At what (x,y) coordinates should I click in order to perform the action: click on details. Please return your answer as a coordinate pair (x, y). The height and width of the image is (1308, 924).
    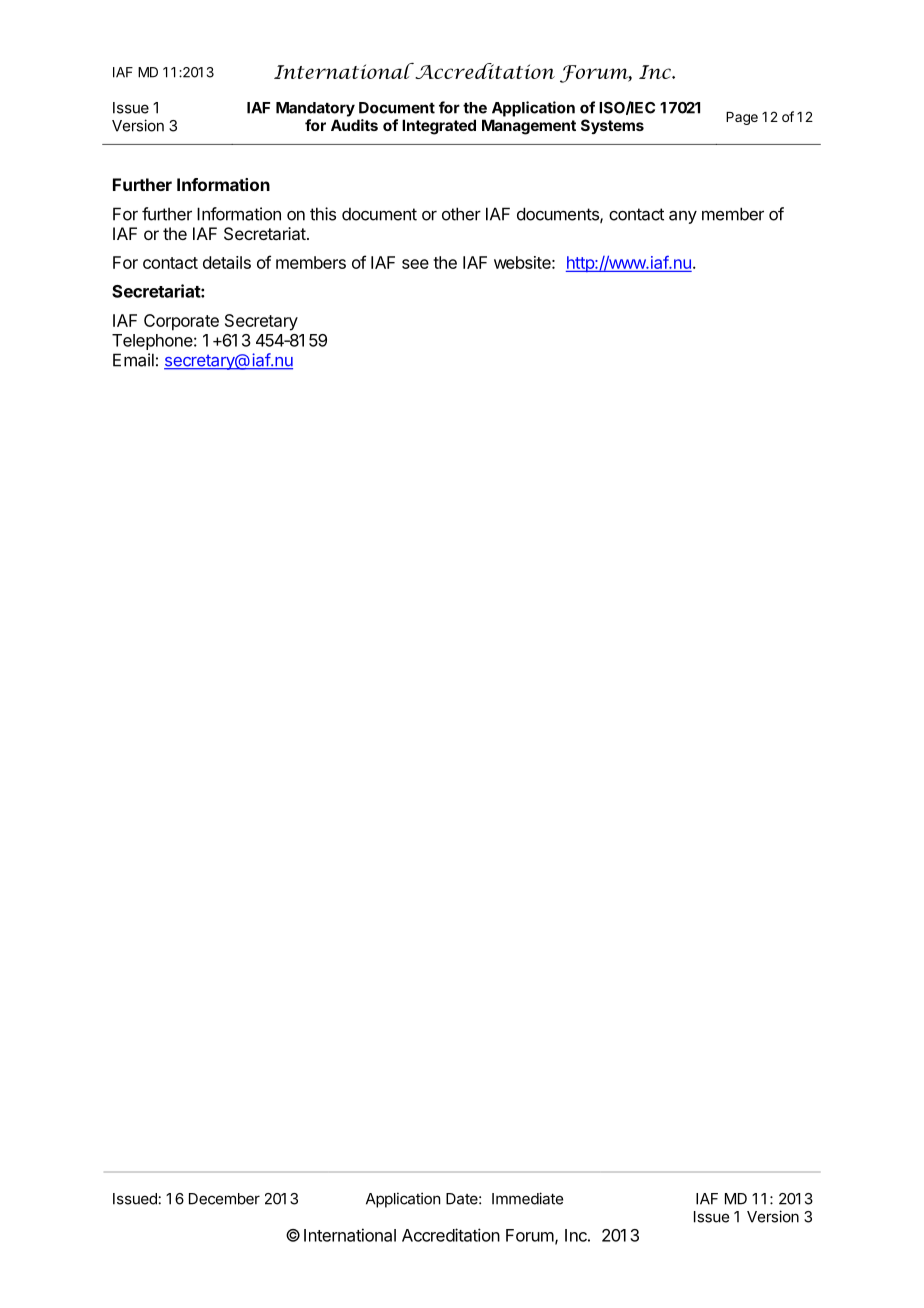
    Looking at the image, I should click on (227, 262).
